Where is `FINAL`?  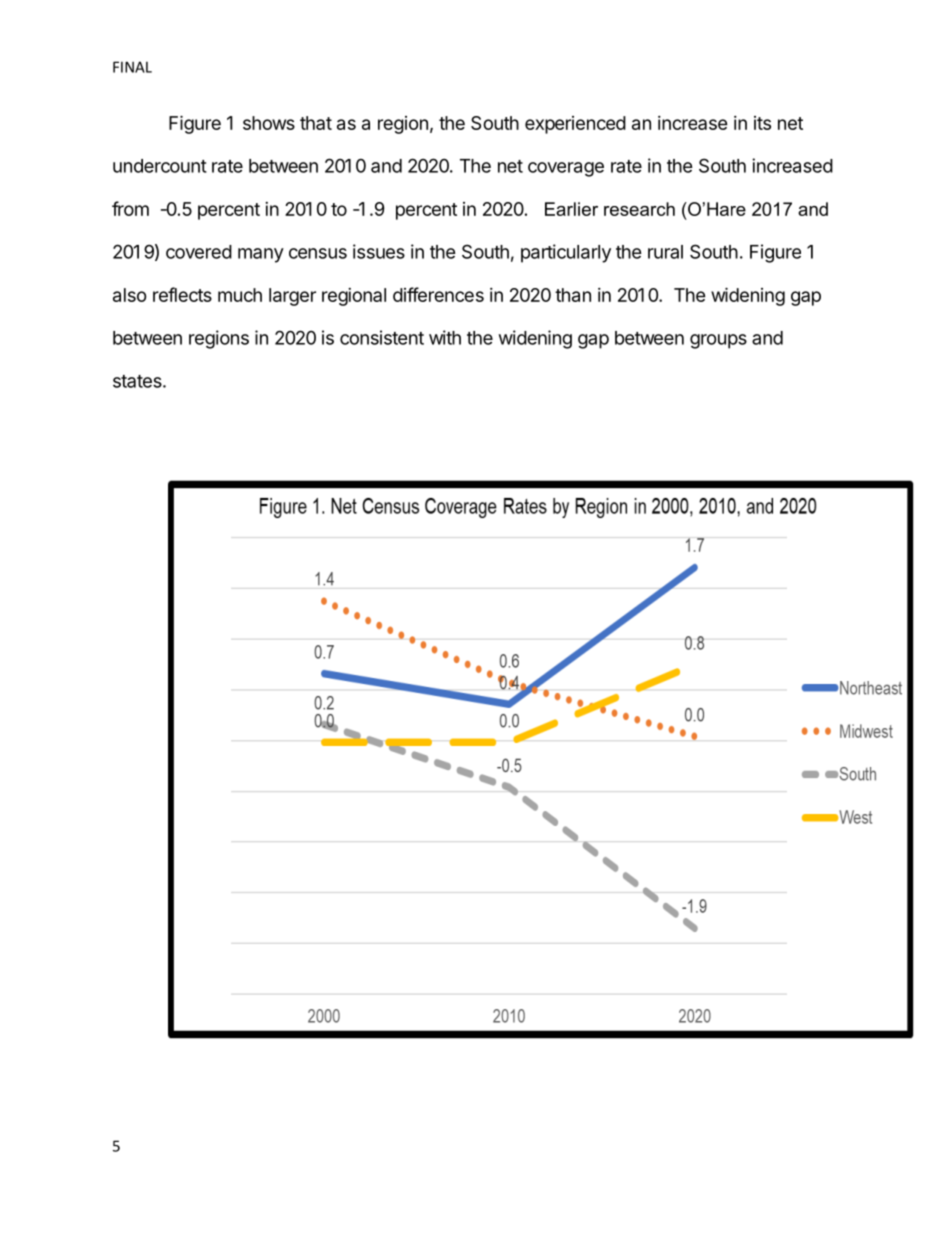 FINAL is located at coordinates (132, 67).
